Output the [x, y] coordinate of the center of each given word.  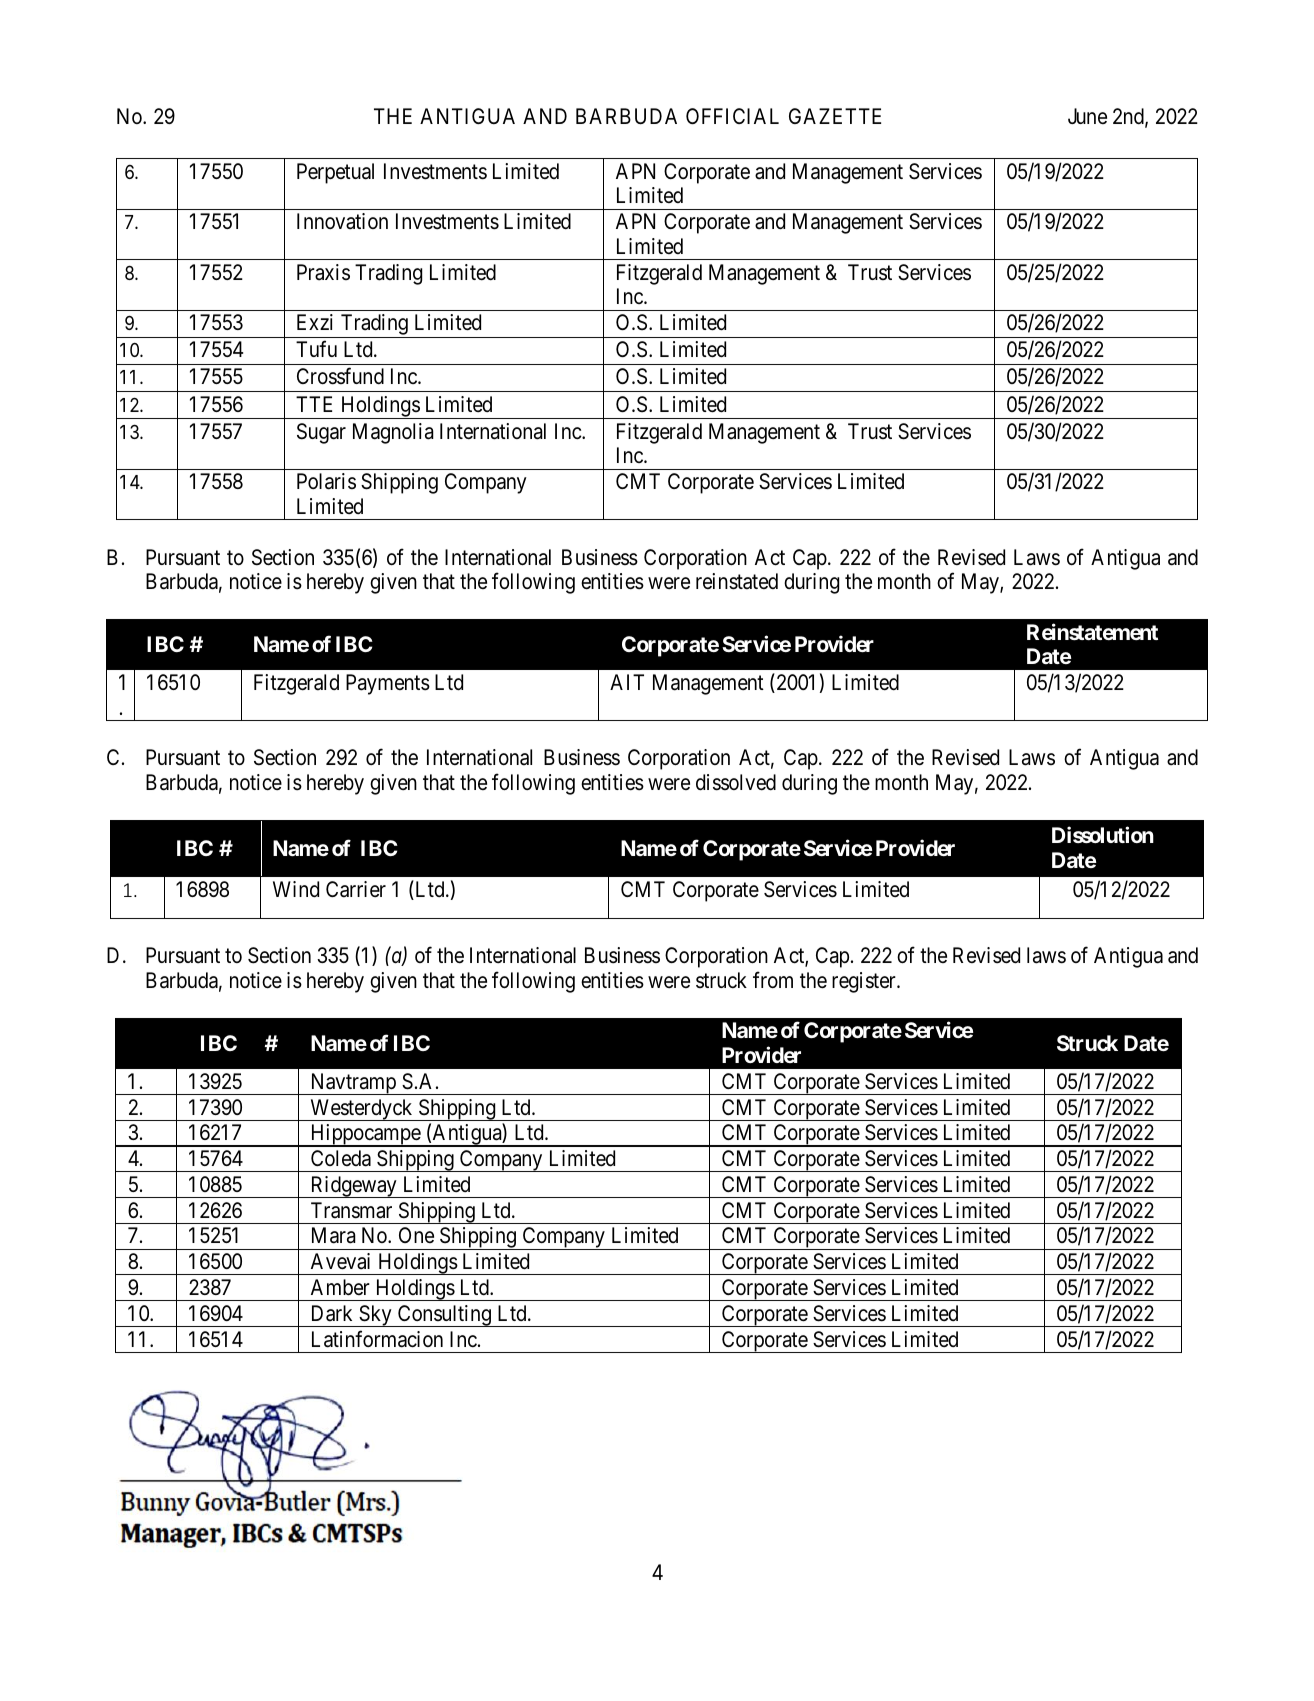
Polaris [326, 481]
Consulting [444, 1316]
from [773, 979]
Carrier [356, 889]
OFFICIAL [732, 116]
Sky [375, 1316]
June [1087, 116]
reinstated [737, 581]
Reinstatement [1092, 631]
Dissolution [1103, 835]
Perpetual [335, 173]
